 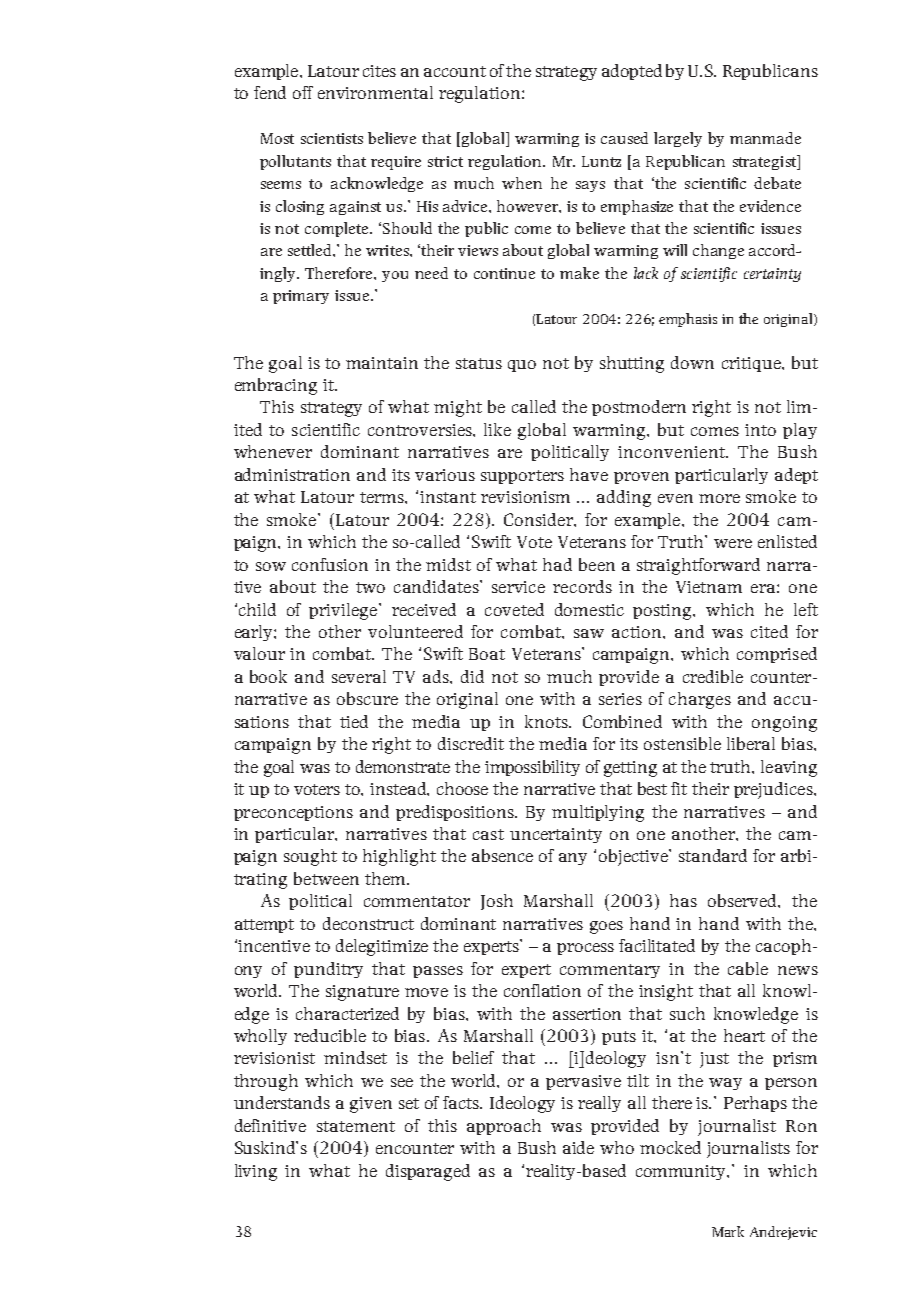 What do you see at coordinates (303, 92) in the page?
I see `off` at bounding box center [303, 92].
